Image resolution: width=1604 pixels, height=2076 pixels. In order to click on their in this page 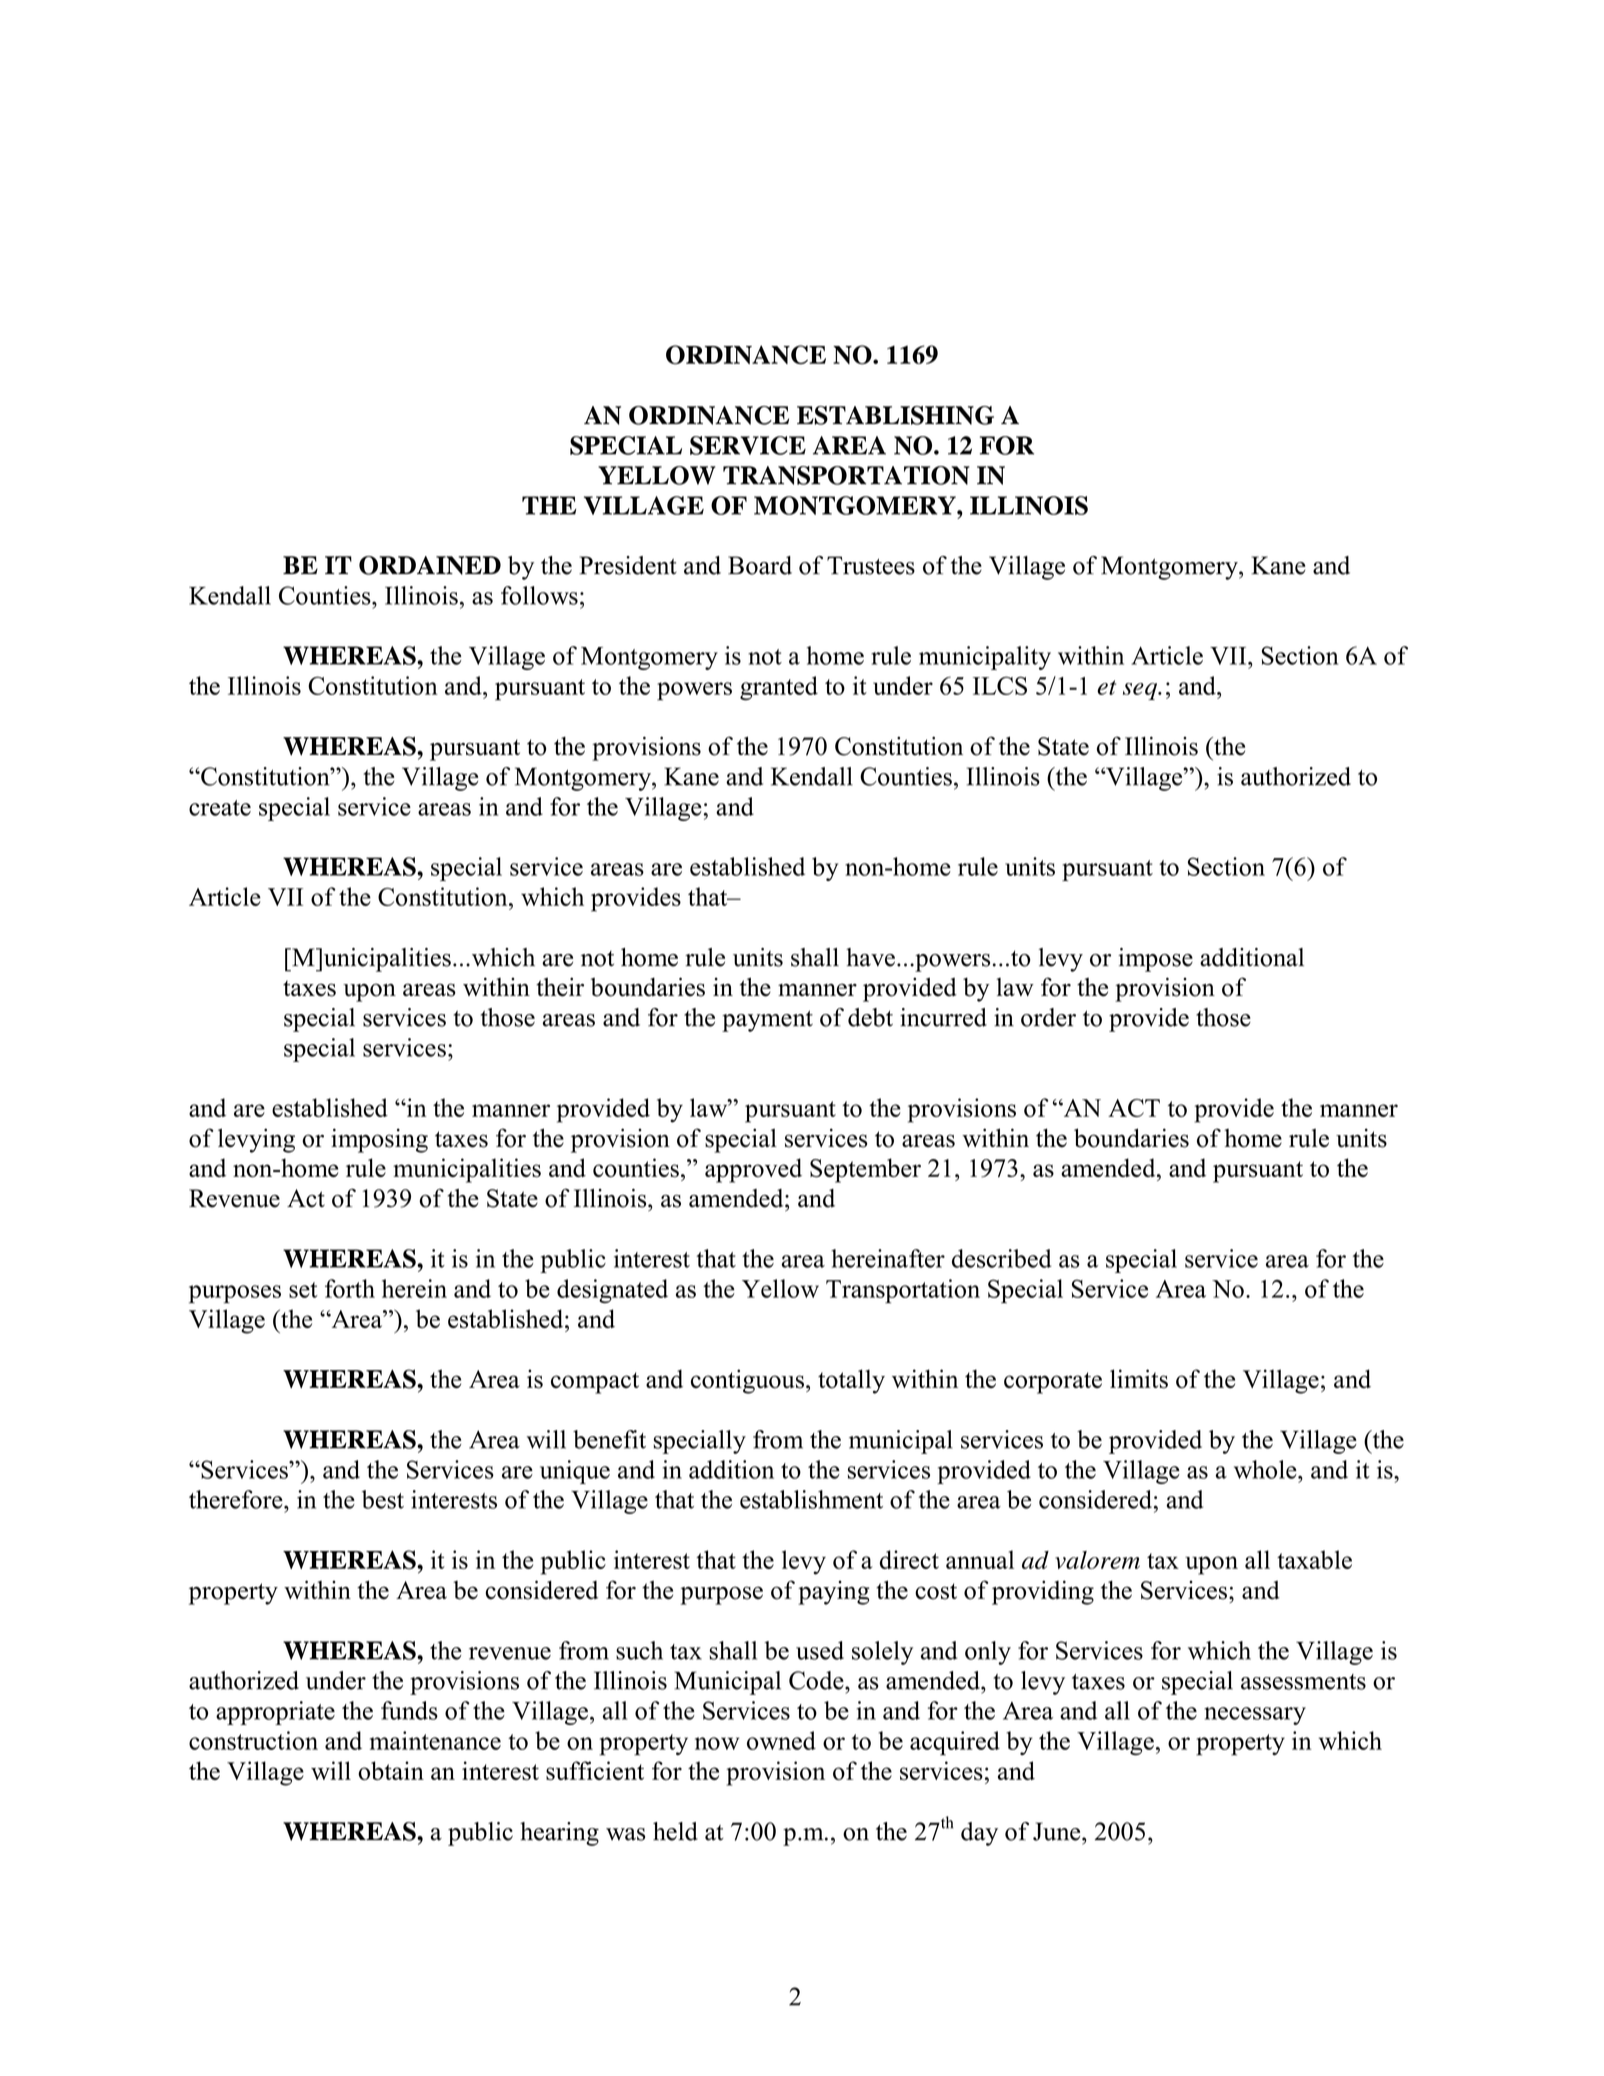, I will do `click(560, 987)`.
